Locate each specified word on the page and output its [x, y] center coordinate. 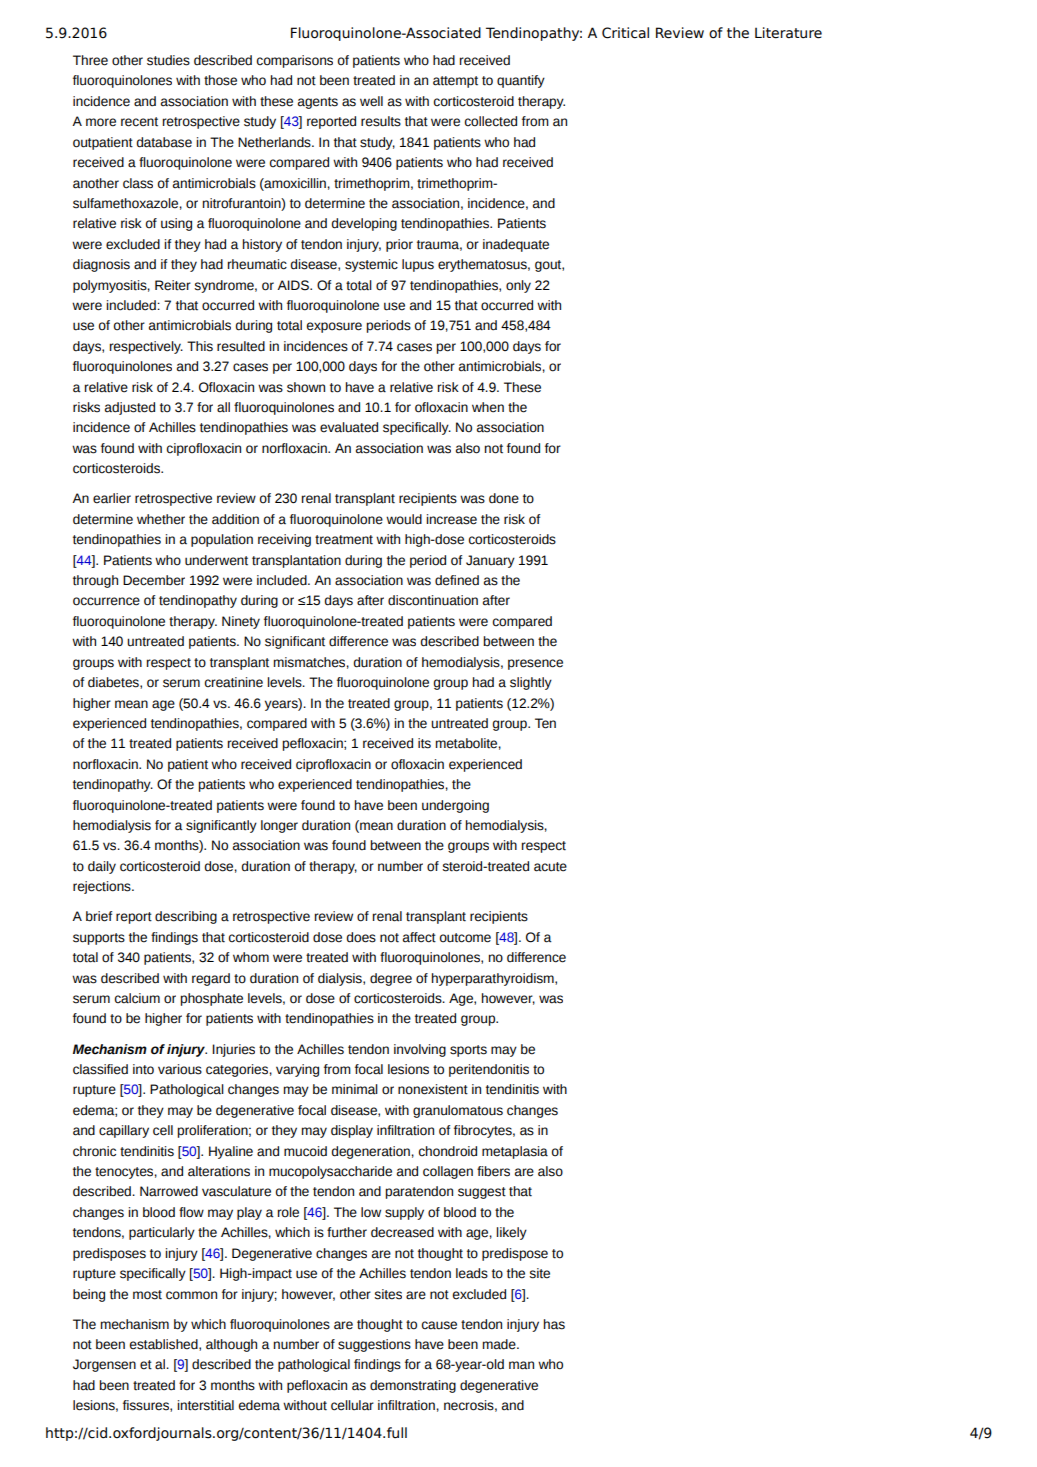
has [554, 1324]
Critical [625, 33]
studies [168, 60]
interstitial [205, 1405]
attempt [455, 82]
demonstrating [413, 1386]
